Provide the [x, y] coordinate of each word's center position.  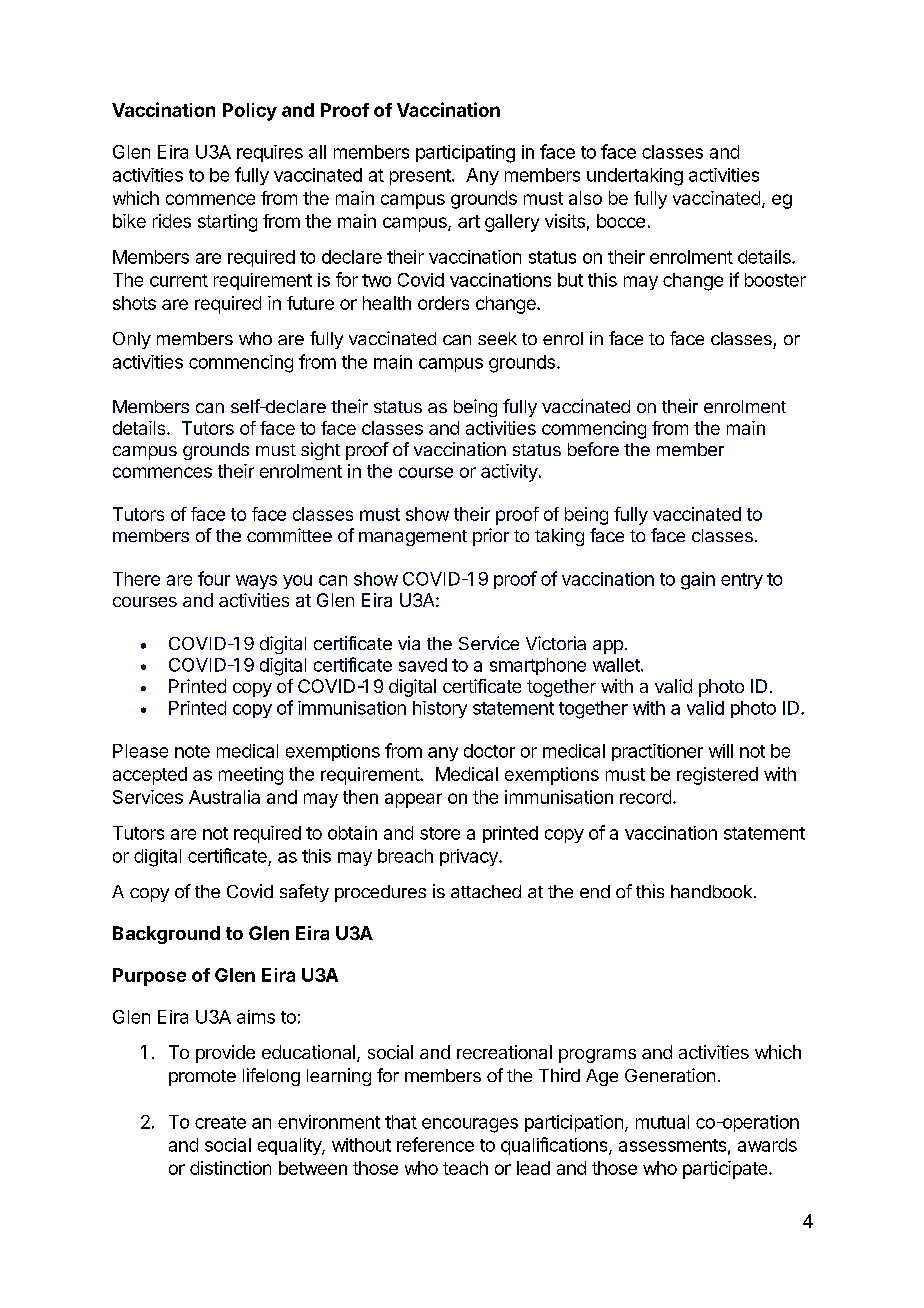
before [593, 449]
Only [132, 340]
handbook [711, 891]
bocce [621, 221]
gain [698, 581]
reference [435, 1144]
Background [166, 935]
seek [497, 338]
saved [423, 665]
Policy [250, 112]
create [220, 1122]
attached [486, 891]
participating [465, 154]
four [214, 578]
